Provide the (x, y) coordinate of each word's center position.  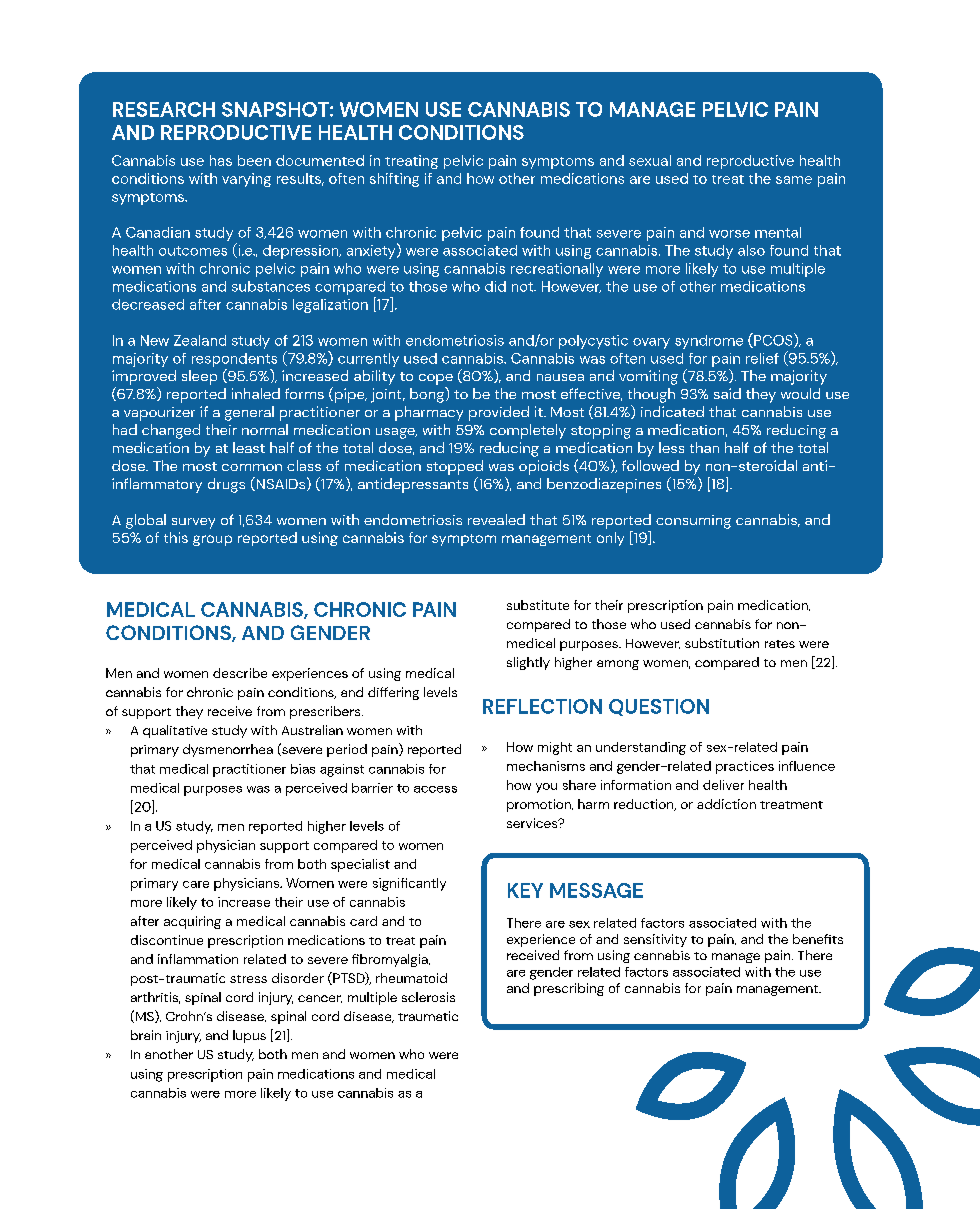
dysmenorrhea (228, 750)
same (794, 180)
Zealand (200, 340)
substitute (538, 605)
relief (762, 358)
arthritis (155, 998)
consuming (693, 522)
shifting (394, 180)
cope (436, 379)
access (435, 789)
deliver (723, 785)
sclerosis (428, 997)
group (212, 540)
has (221, 160)
